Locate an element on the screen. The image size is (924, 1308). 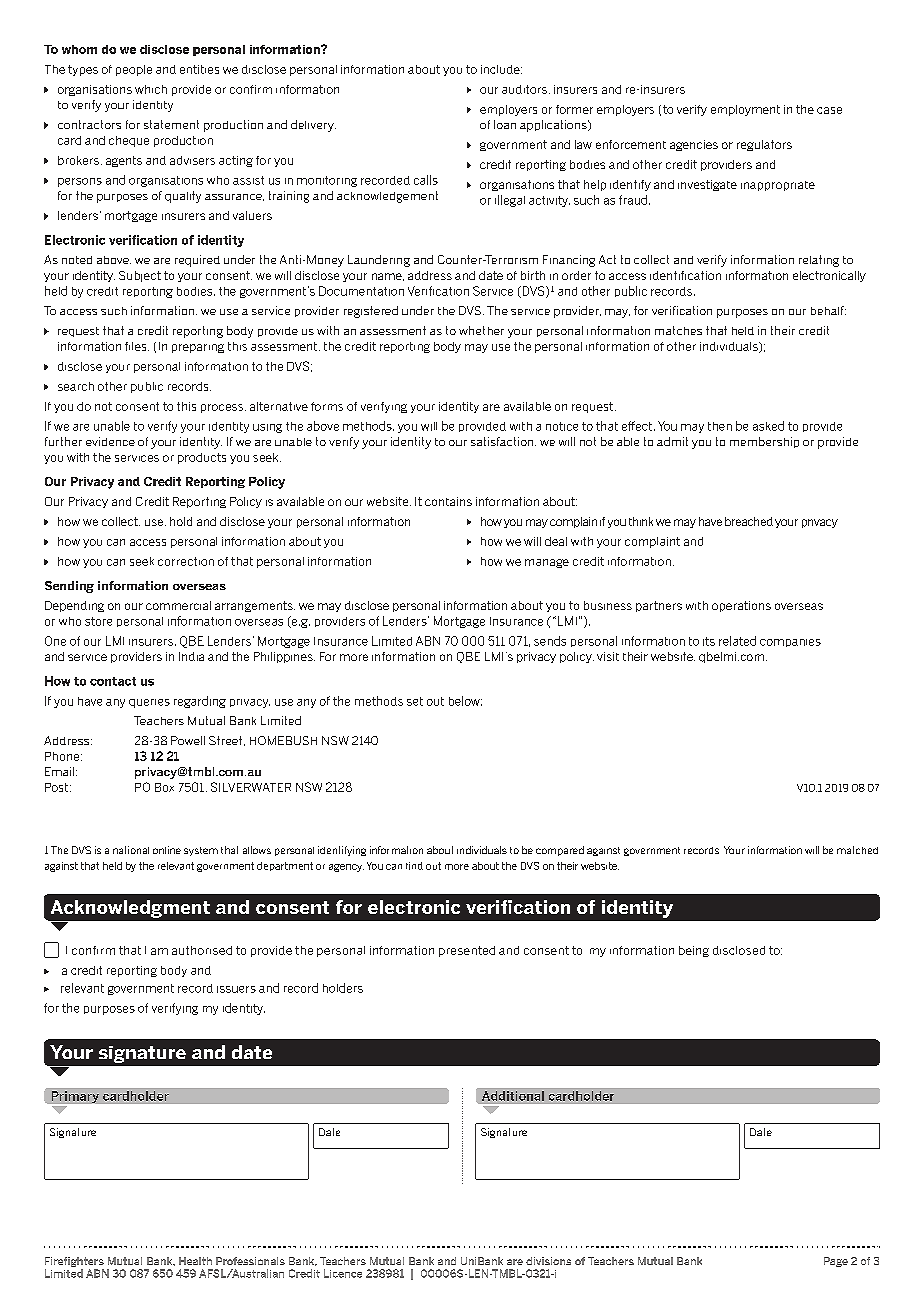
contains is located at coordinates (448, 501).
